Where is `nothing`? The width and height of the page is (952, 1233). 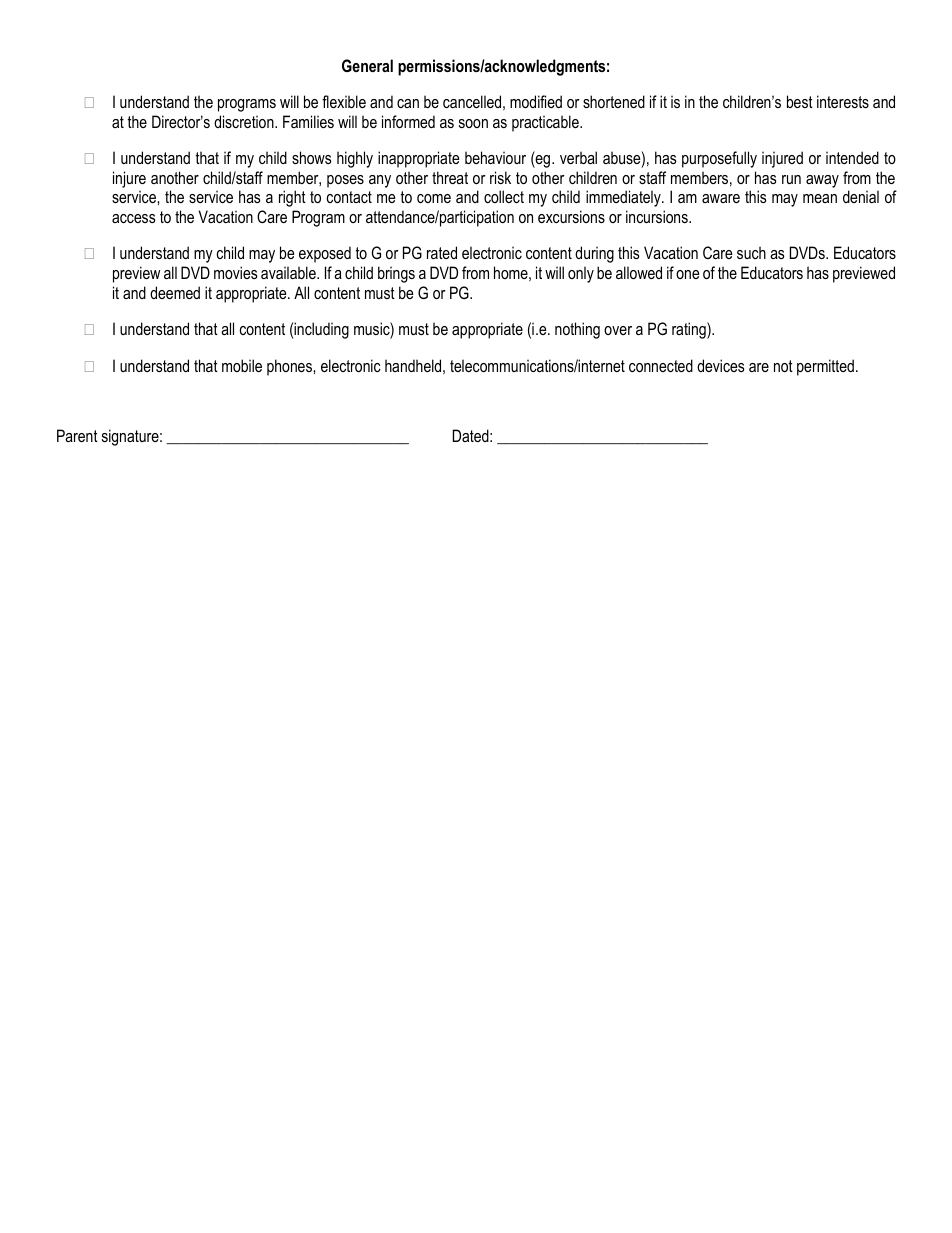 nothing is located at coordinates (577, 330).
